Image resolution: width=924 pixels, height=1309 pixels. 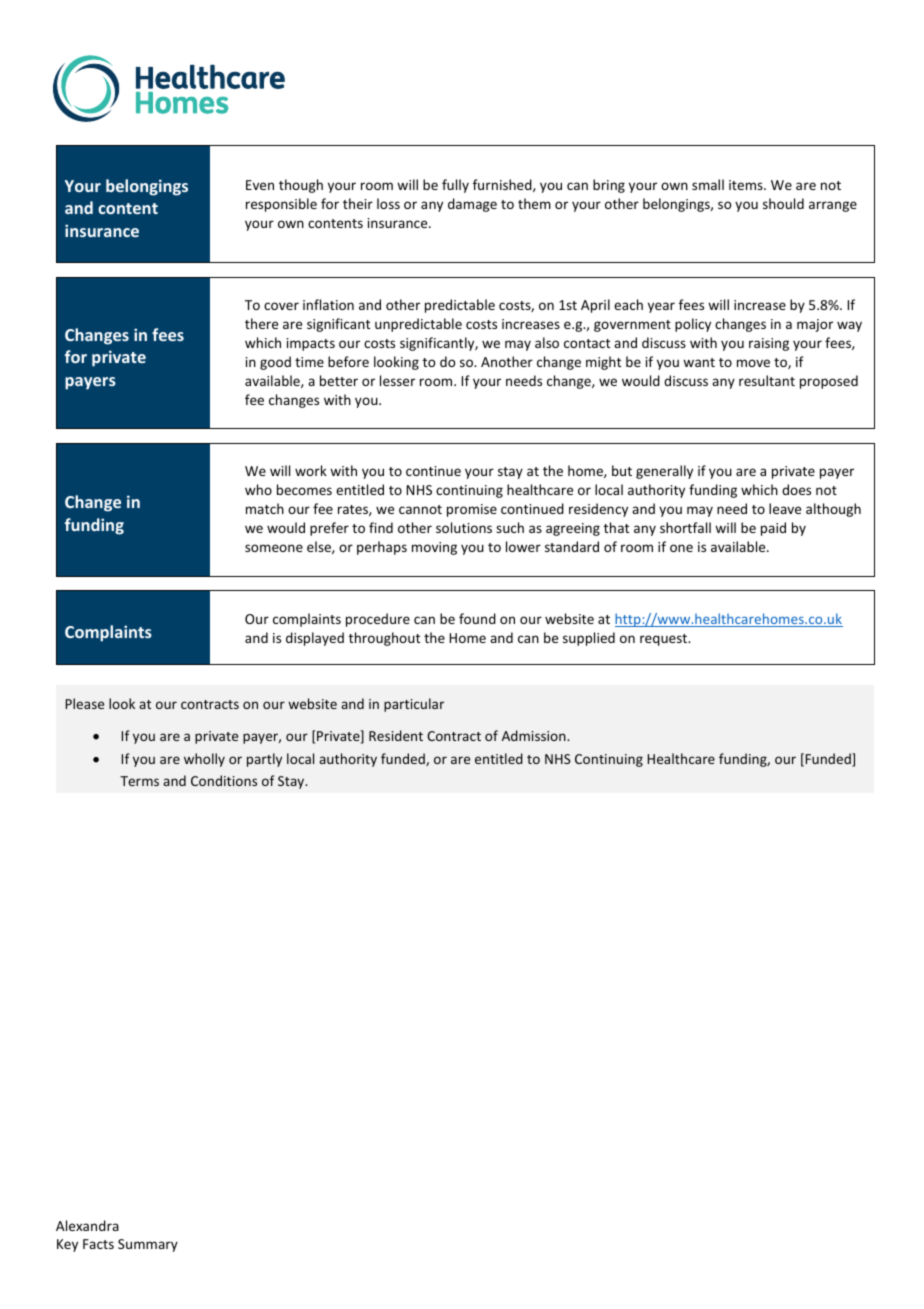 What do you see at coordinates (260, 185) in the image?
I see `Even` at bounding box center [260, 185].
